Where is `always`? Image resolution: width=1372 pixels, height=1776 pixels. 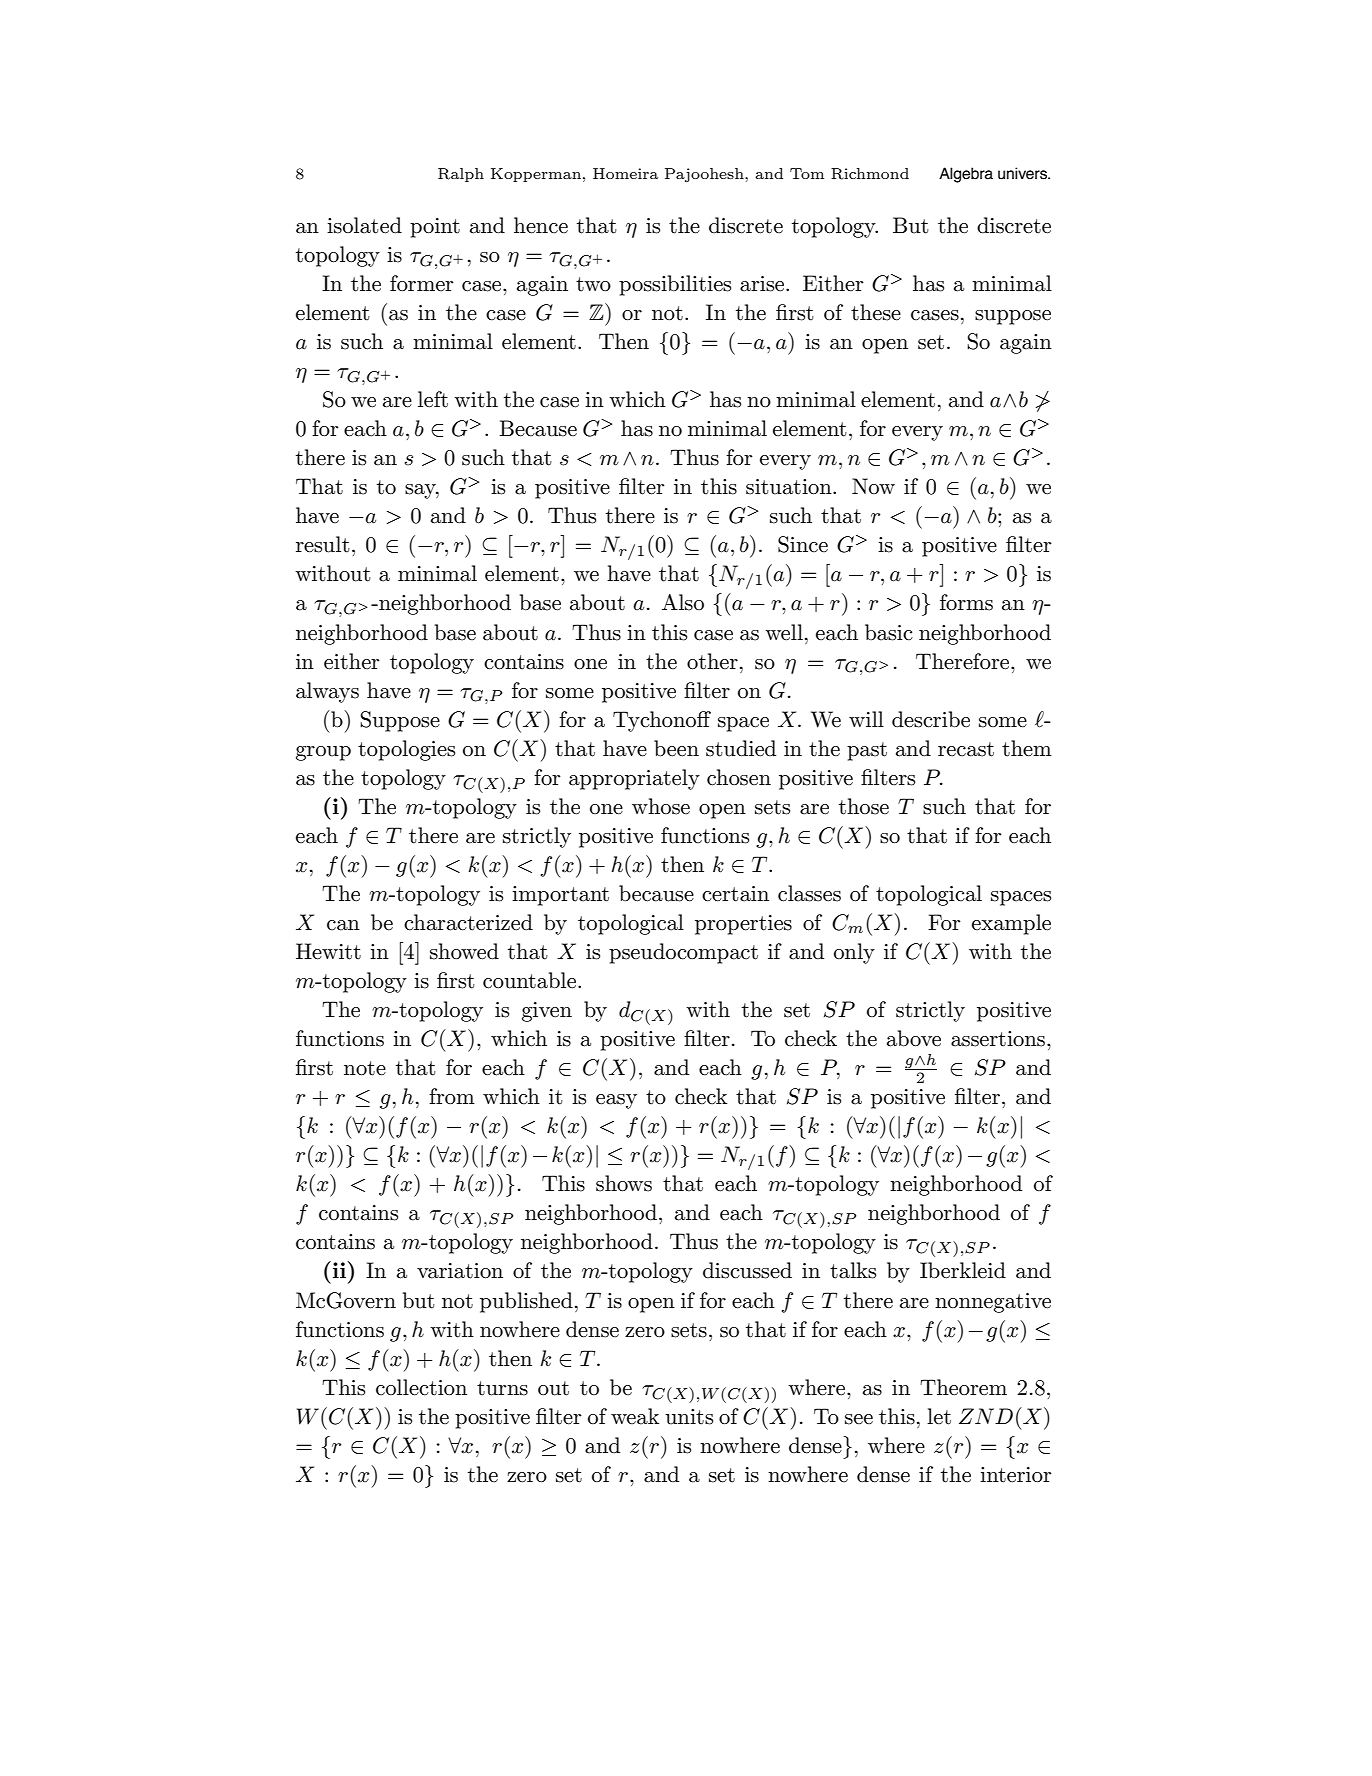
always is located at coordinates (327, 692).
